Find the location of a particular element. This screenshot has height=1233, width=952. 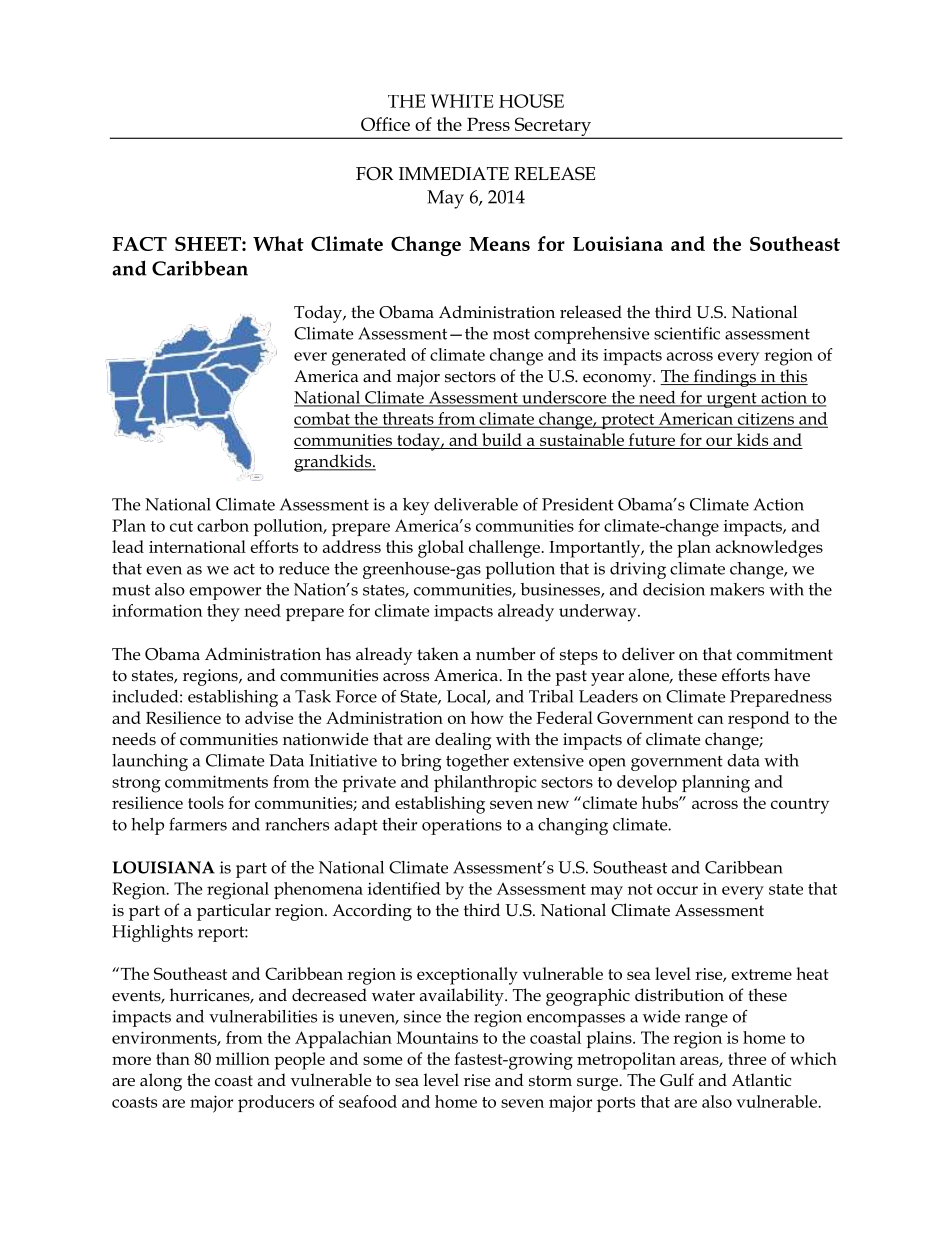

build is located at coordinates (502, 441).
